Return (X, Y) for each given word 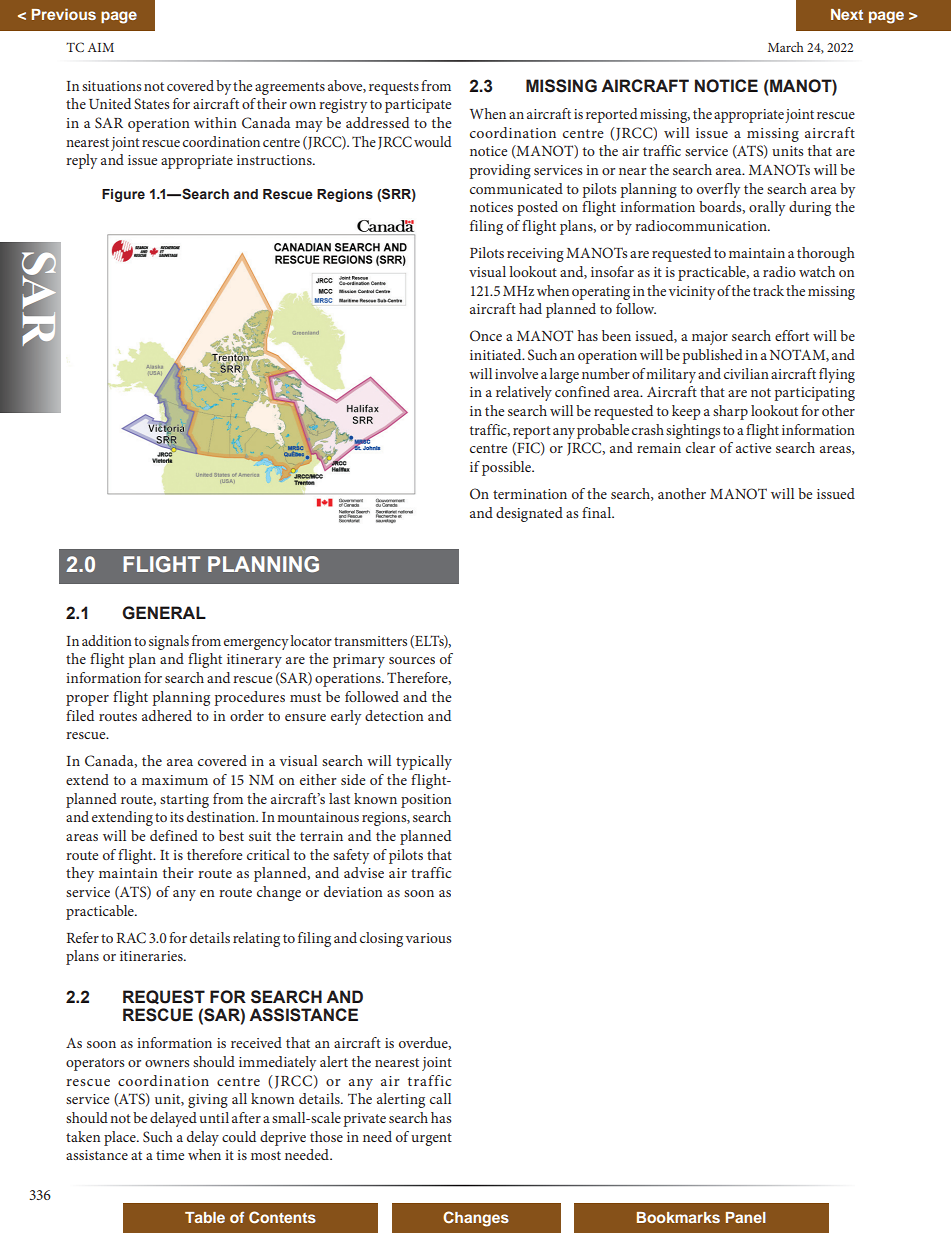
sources (412, 660)
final (598, 512)
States (151, 103)
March (786, 47)
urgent (431, 1139)
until (214, 1117)
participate (418, 106)
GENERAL (164, 613)
